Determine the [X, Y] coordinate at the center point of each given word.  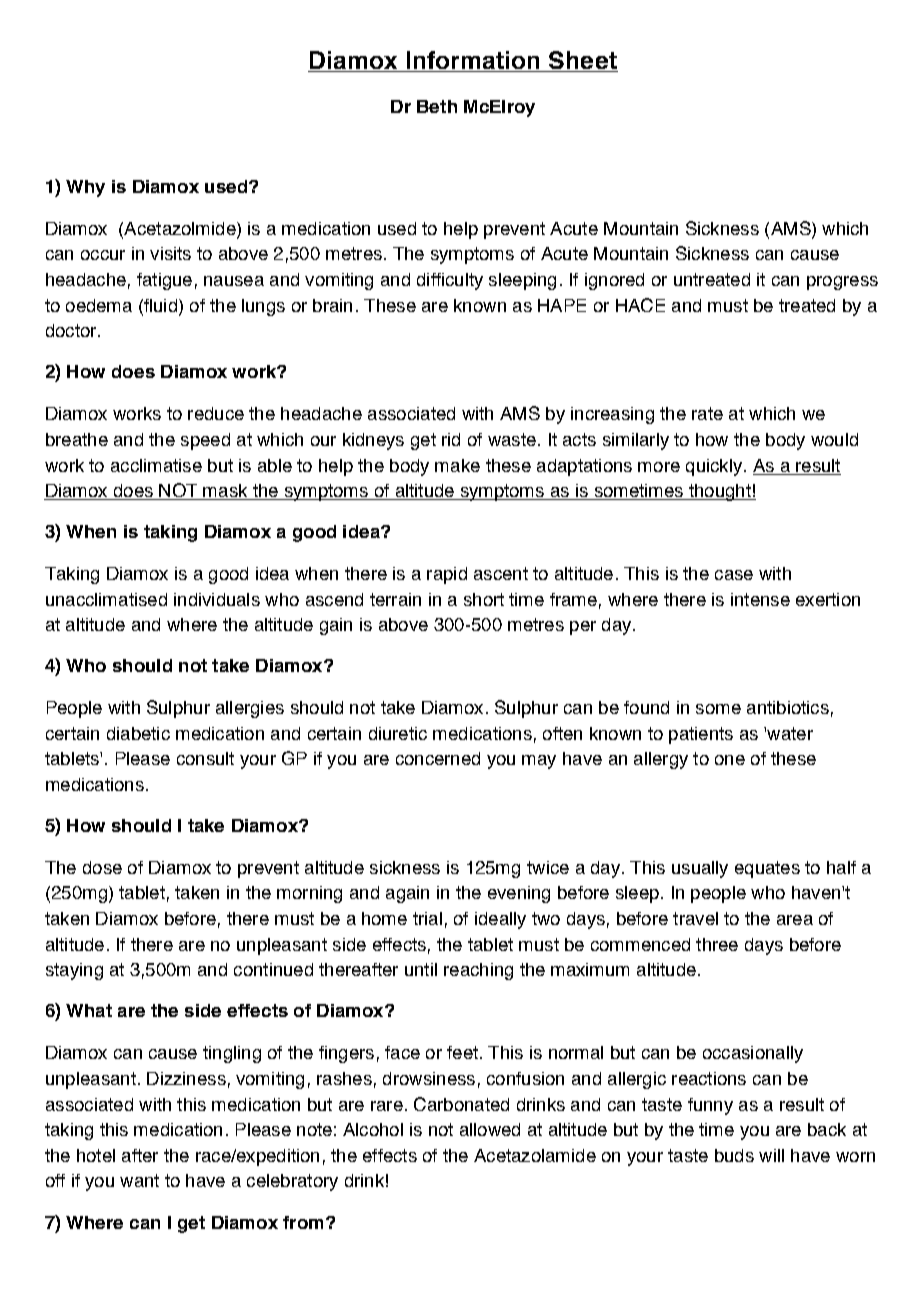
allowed [490, 1129]
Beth [437, 106]
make [457, 465]
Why [85, 188]
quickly [714, 467]
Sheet [582, 61]
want [139, 1180]
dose [102, 867]
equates [767, 869]
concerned [438, 758]
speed [205, 441]
